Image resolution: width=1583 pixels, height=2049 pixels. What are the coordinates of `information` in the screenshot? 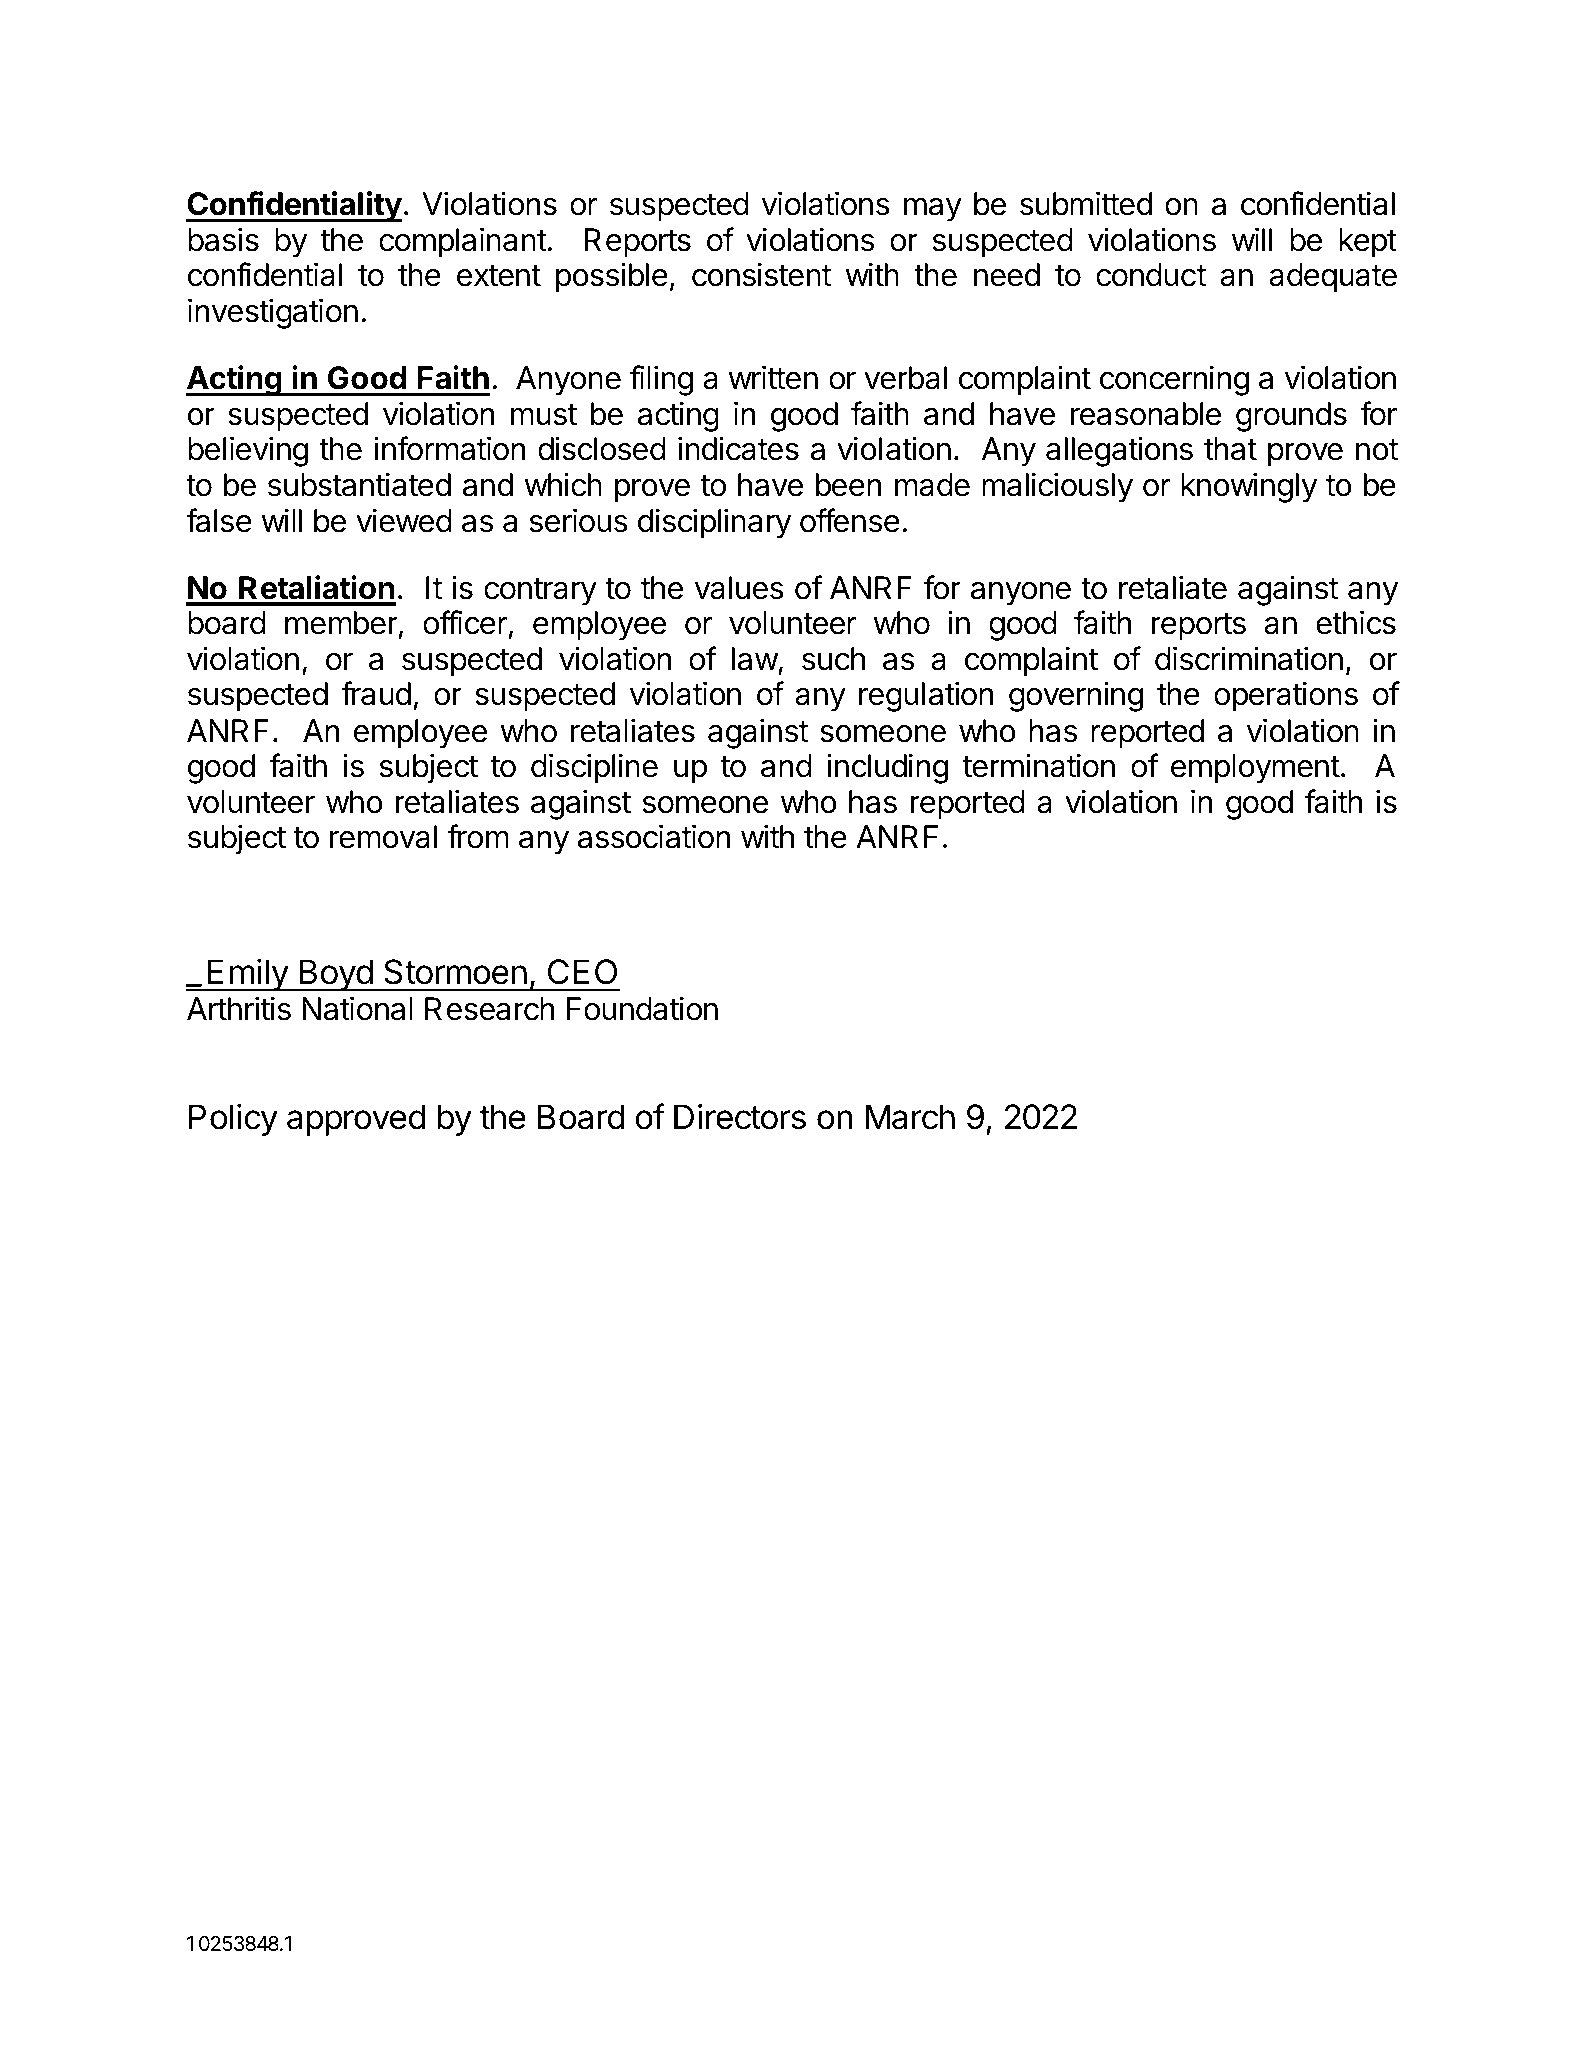 It's located at (449, 448).
